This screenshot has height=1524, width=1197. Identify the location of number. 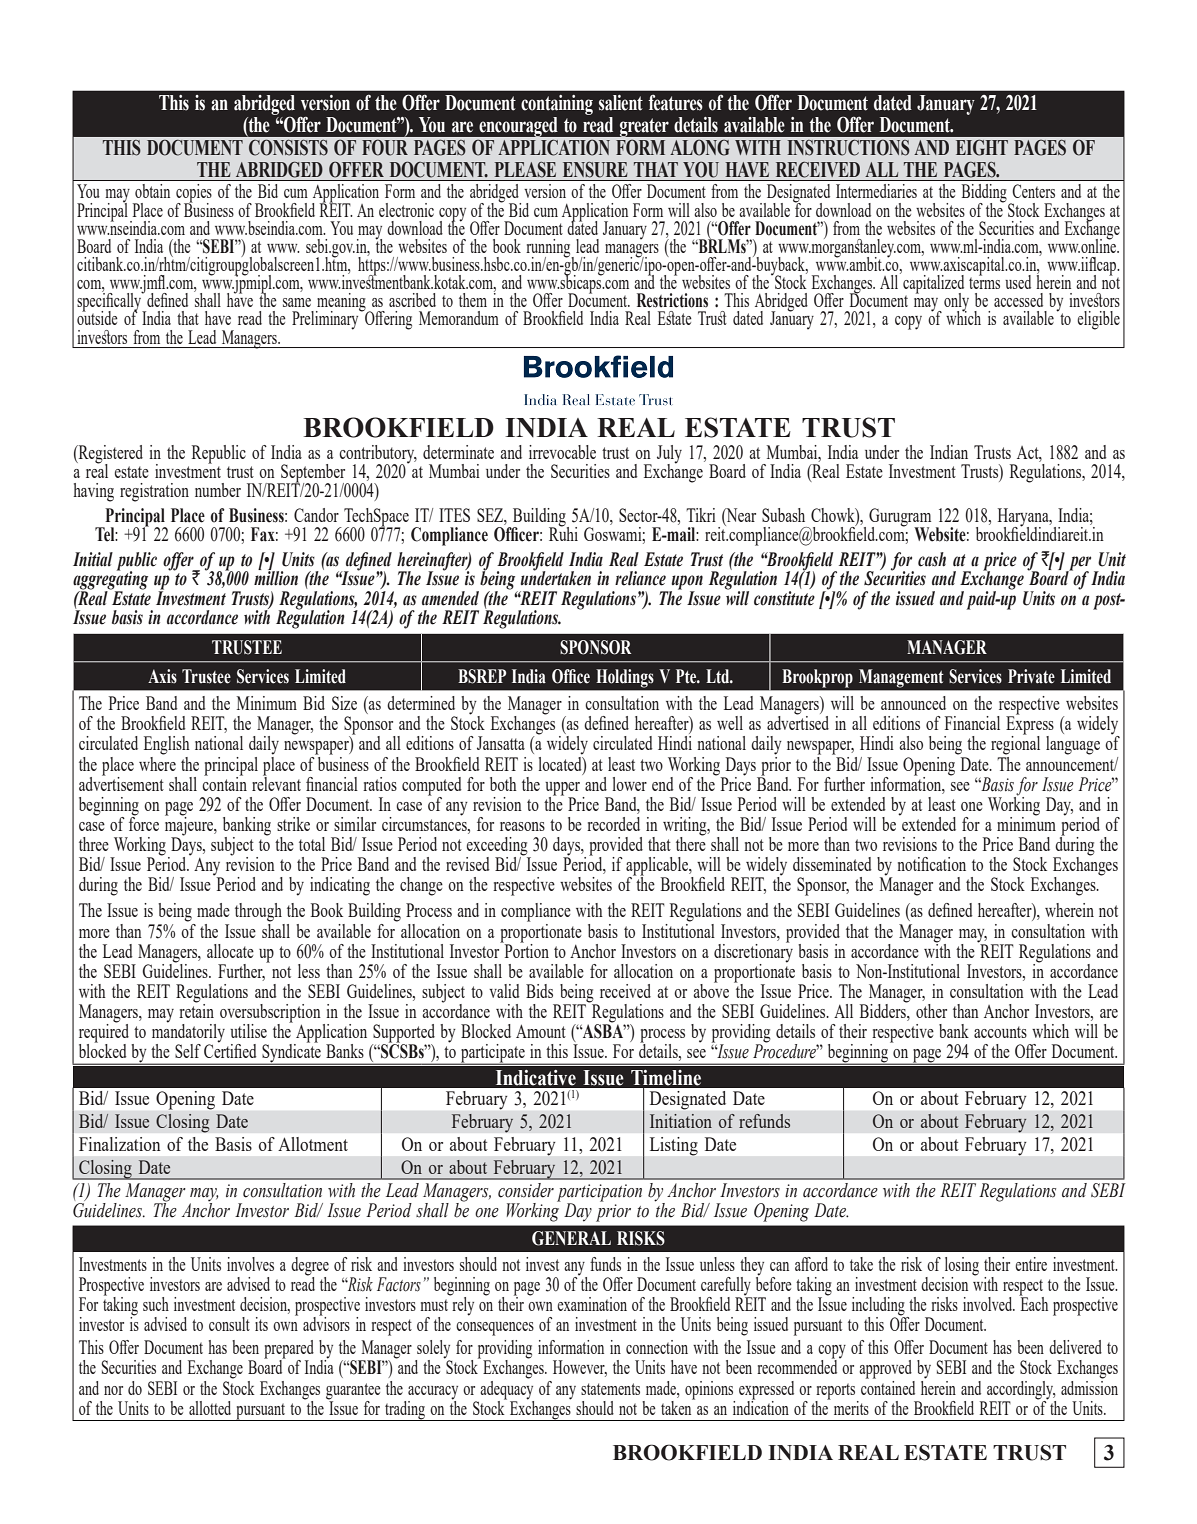
(218, 490).
